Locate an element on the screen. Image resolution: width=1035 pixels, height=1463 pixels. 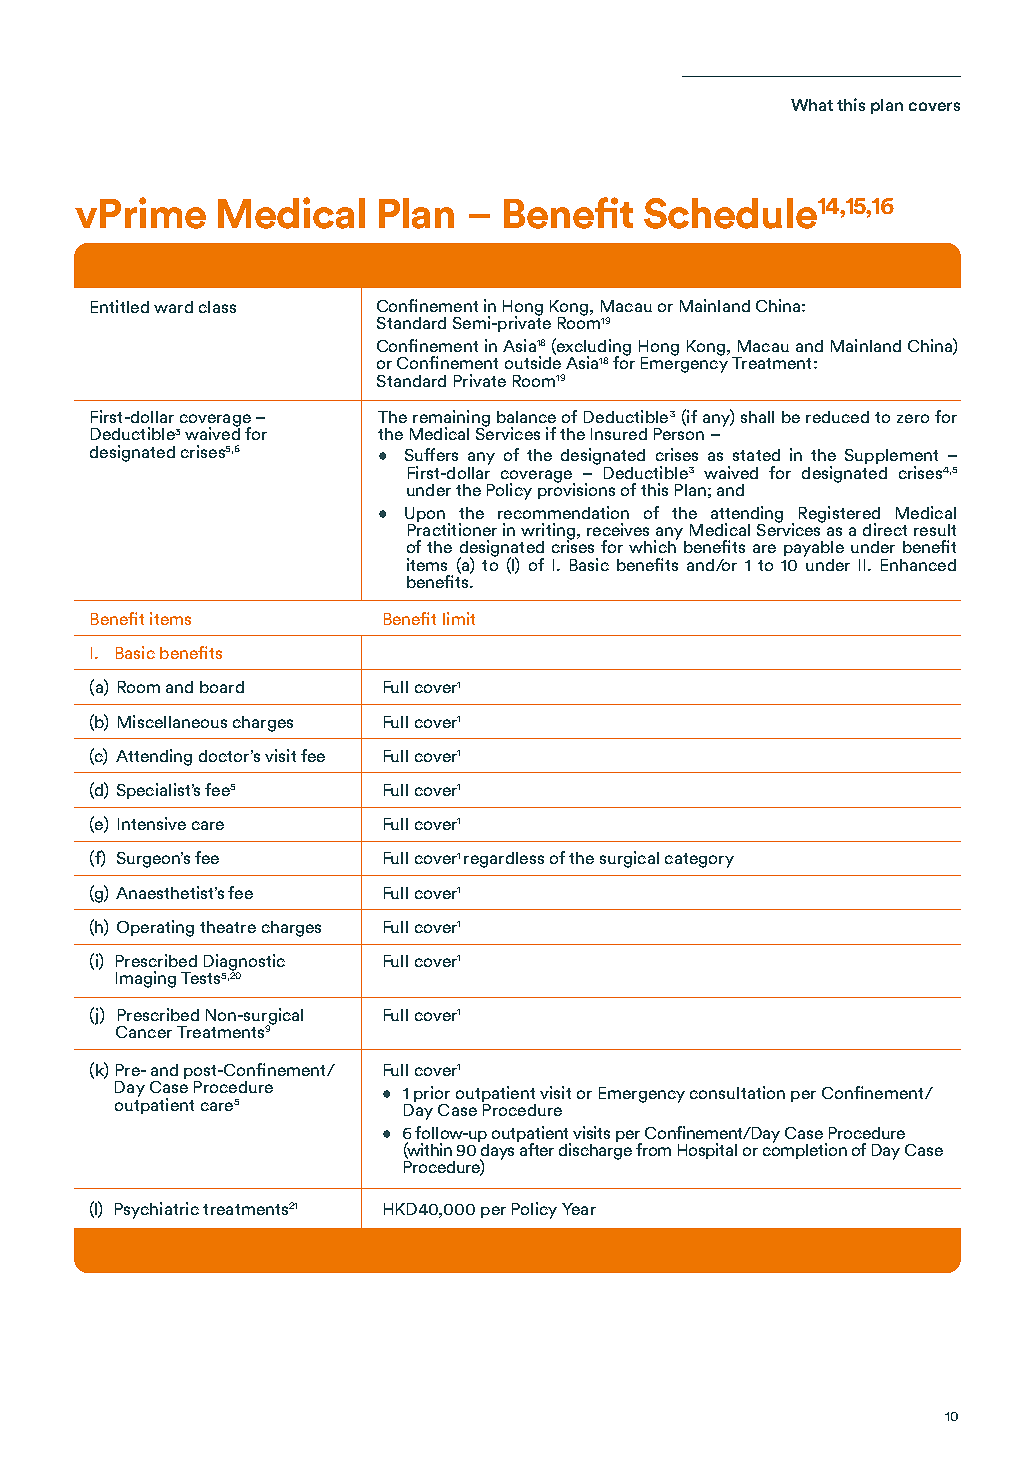
prior is located at coordinates (432, 1094).
